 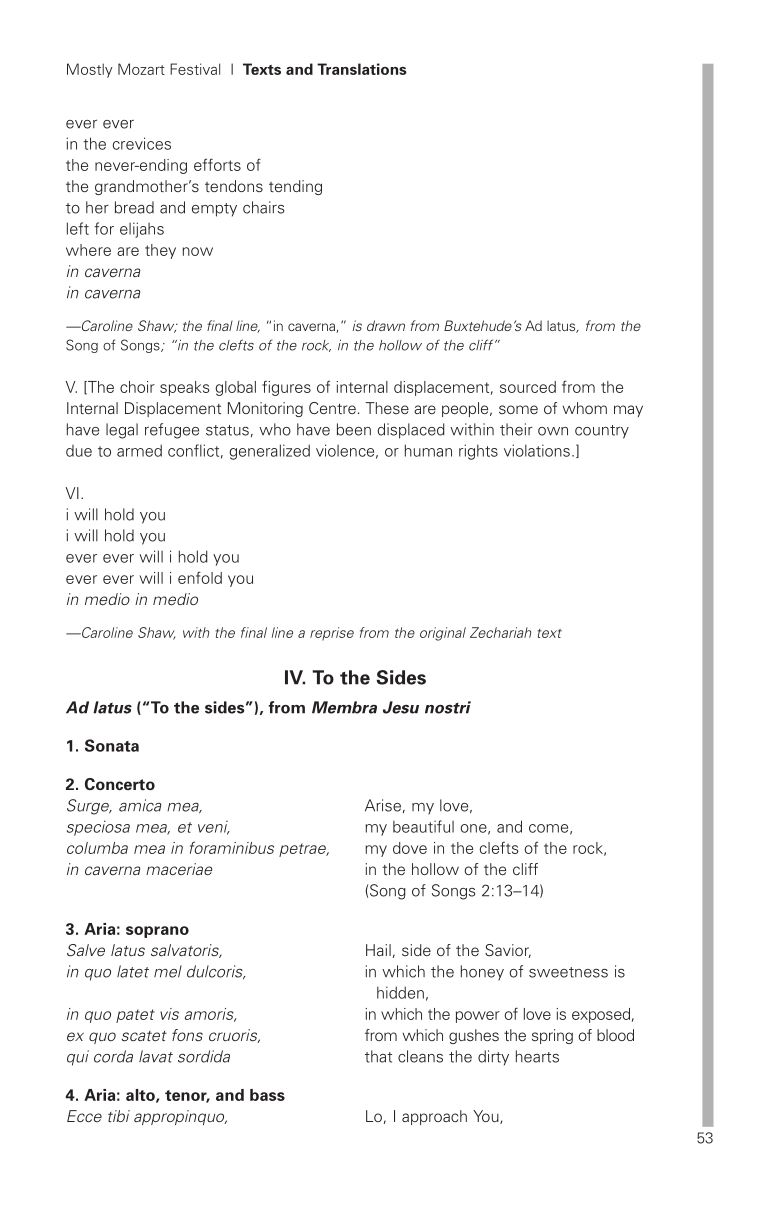 I want to click on Sonata, so click(x=112, y=745).
